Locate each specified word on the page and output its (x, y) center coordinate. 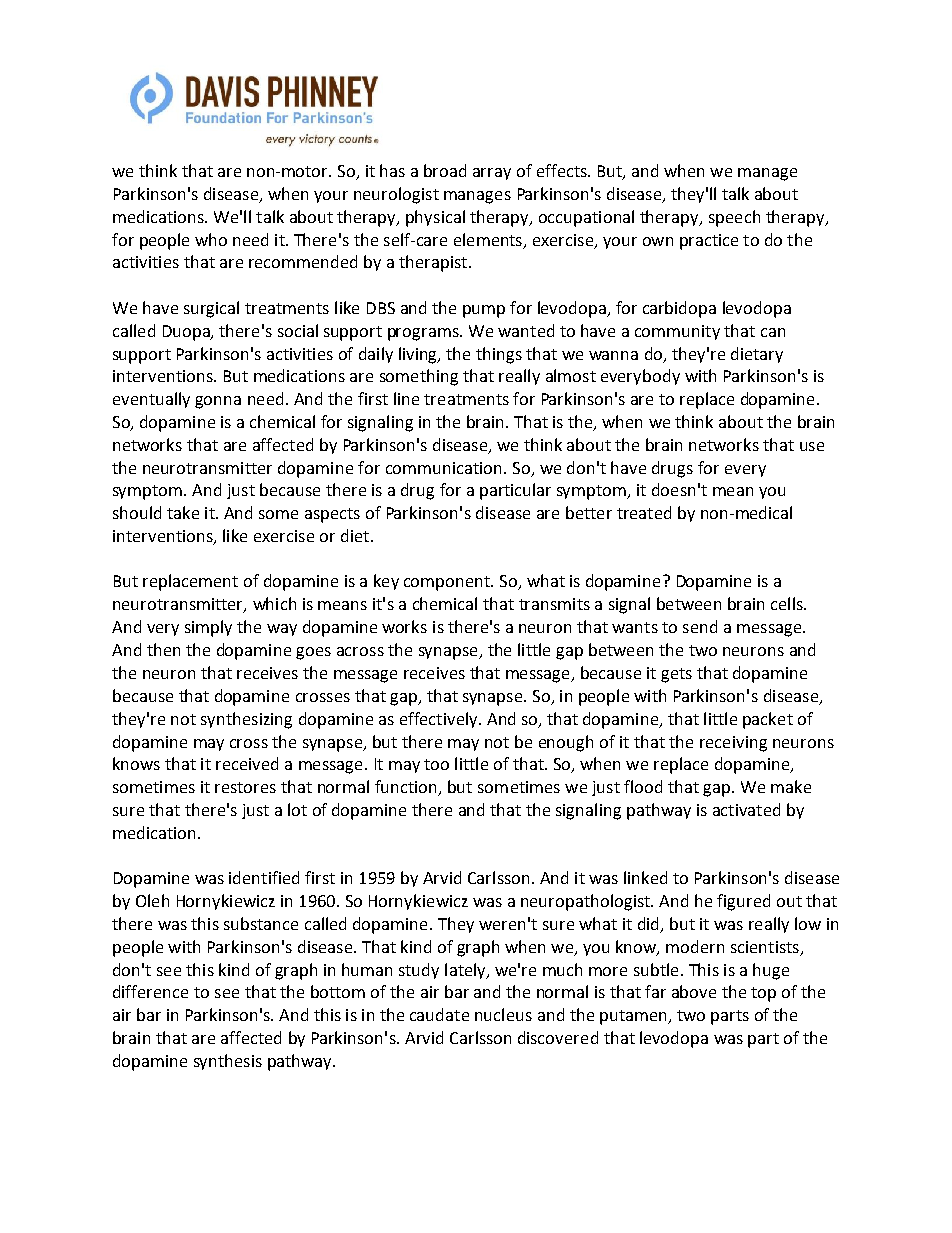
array (492, 174)
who (211, 239)
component (448, 583)
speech (734, 218)
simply (208, 628)
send (700, 626)
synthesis (228, 1062)
